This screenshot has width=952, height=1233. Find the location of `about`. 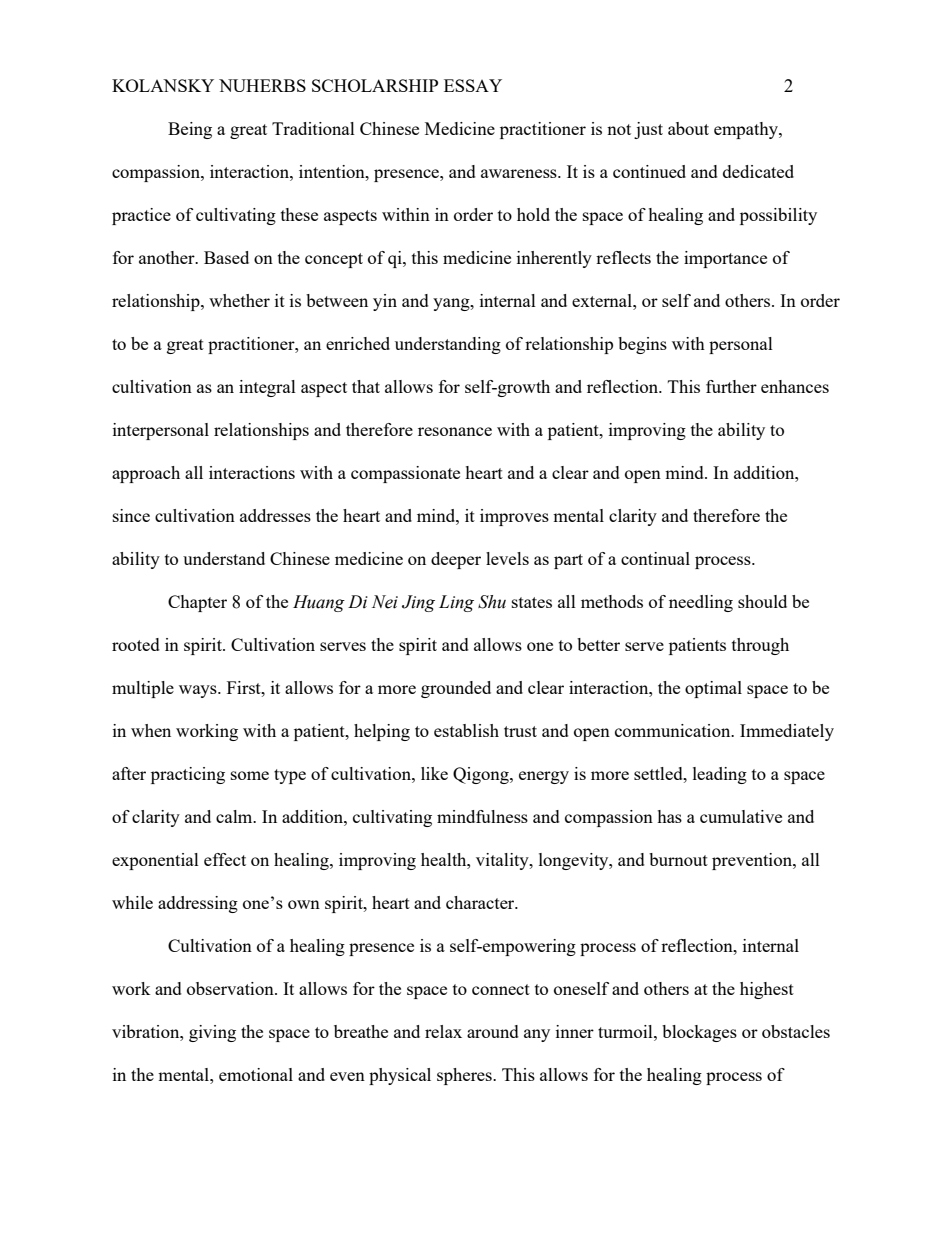

about is located at coordinates (688, 128).
